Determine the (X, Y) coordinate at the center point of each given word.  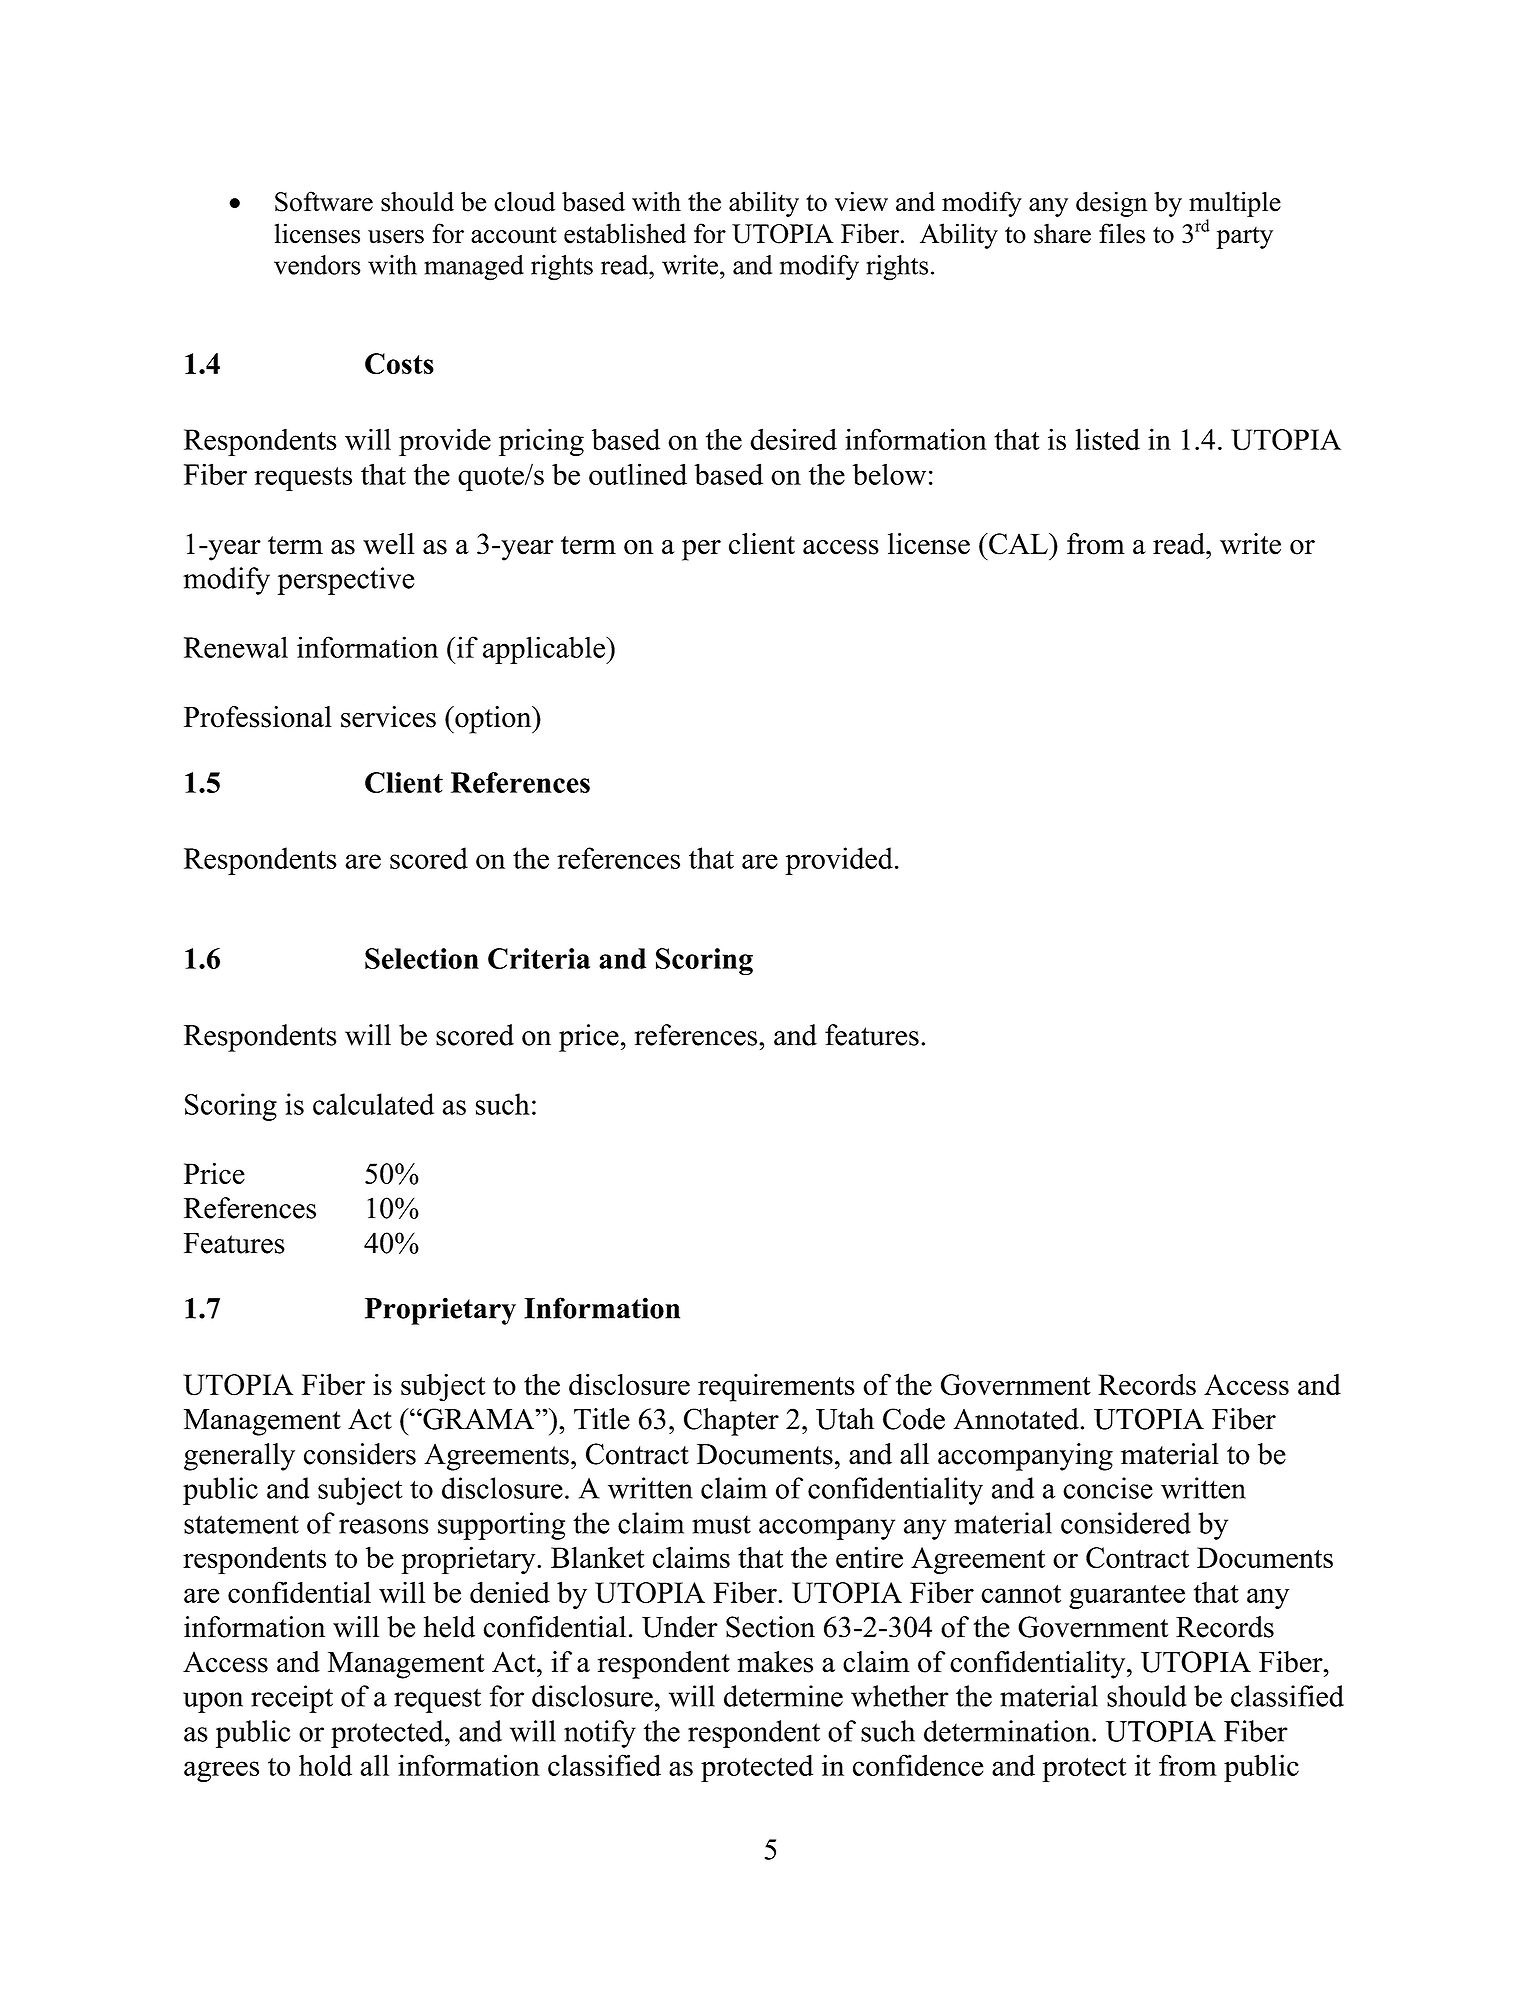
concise (1108, 1488)
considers (360, 1454)
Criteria (539, 958)
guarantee (1127, 1597)
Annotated (1016, 1419)
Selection (422, 958)
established (625, 233)
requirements (776, 1387)
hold (325, 1765)
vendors (317, 265)
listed (1107, 439)
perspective (346, 581)
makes (775, 1662)
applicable (545, 650)
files (1122, 233)
